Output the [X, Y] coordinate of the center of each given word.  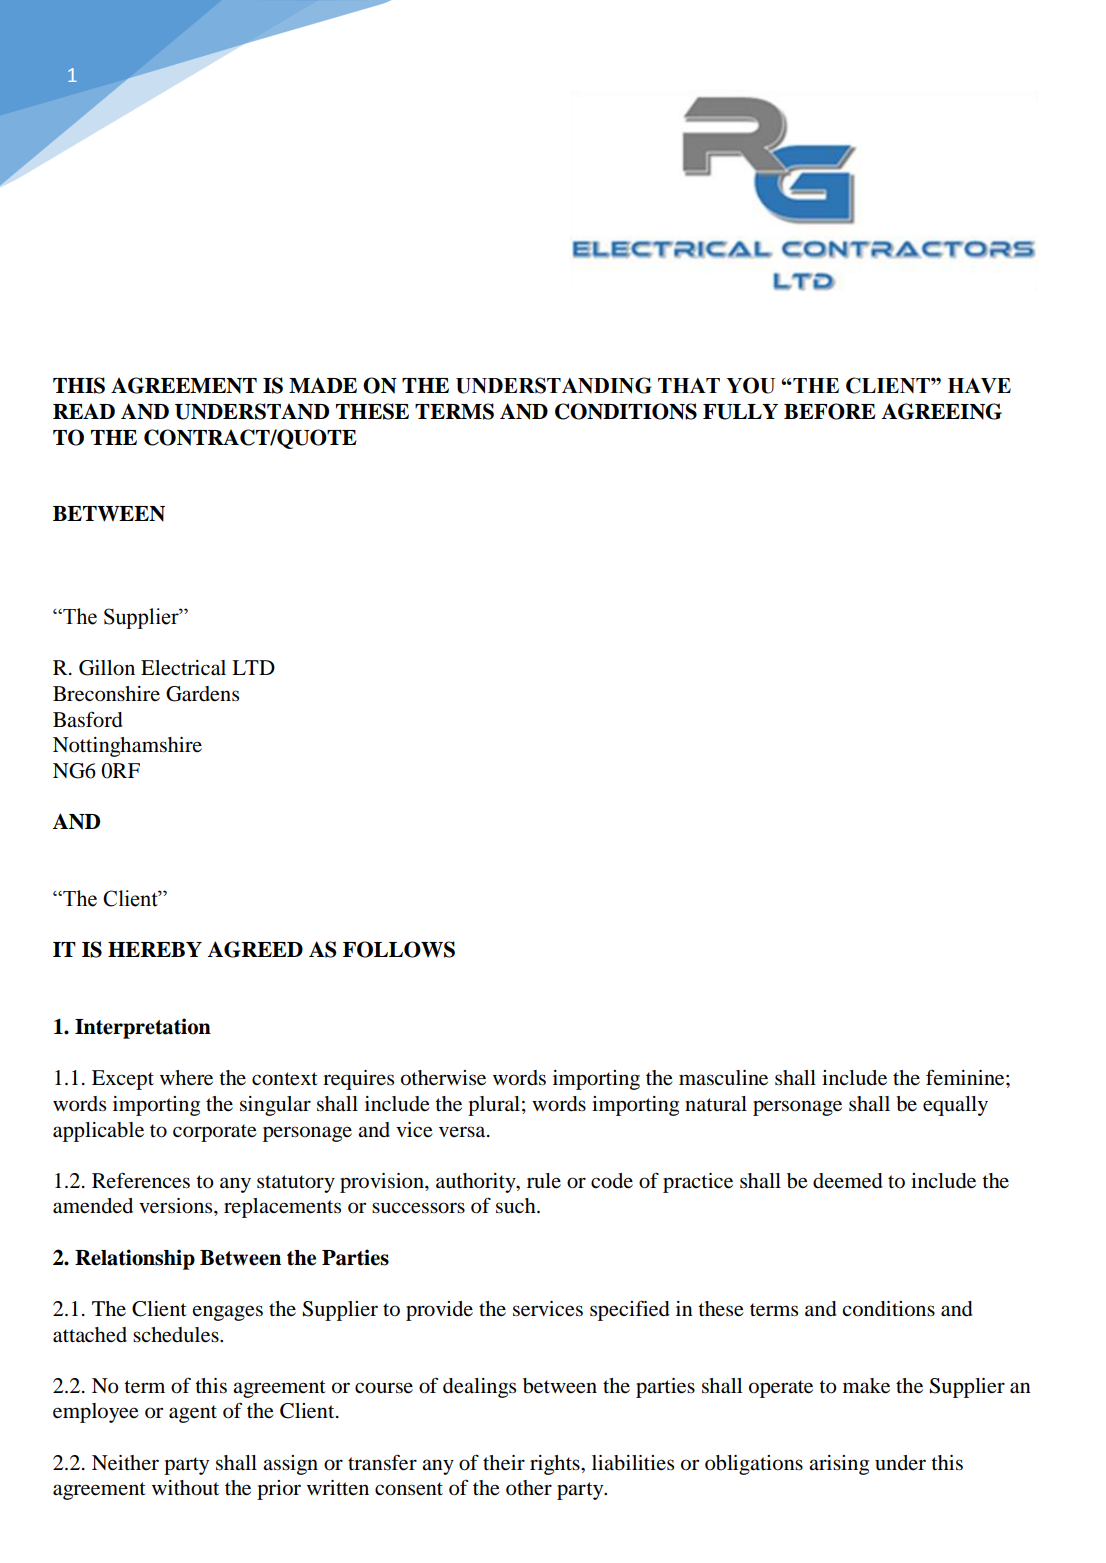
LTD [253, 667]
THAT [689, 385]
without [185, 1488]
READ [84, 411]
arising [839, 1465]
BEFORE [830, 411]
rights [556, 1465]
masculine [723, 1078]
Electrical [183, 668]
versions [177, 1206]
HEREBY [155, 949]
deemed [848, 1181]
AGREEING [941, 411]
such [517, 1206]
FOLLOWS [399, 949]
